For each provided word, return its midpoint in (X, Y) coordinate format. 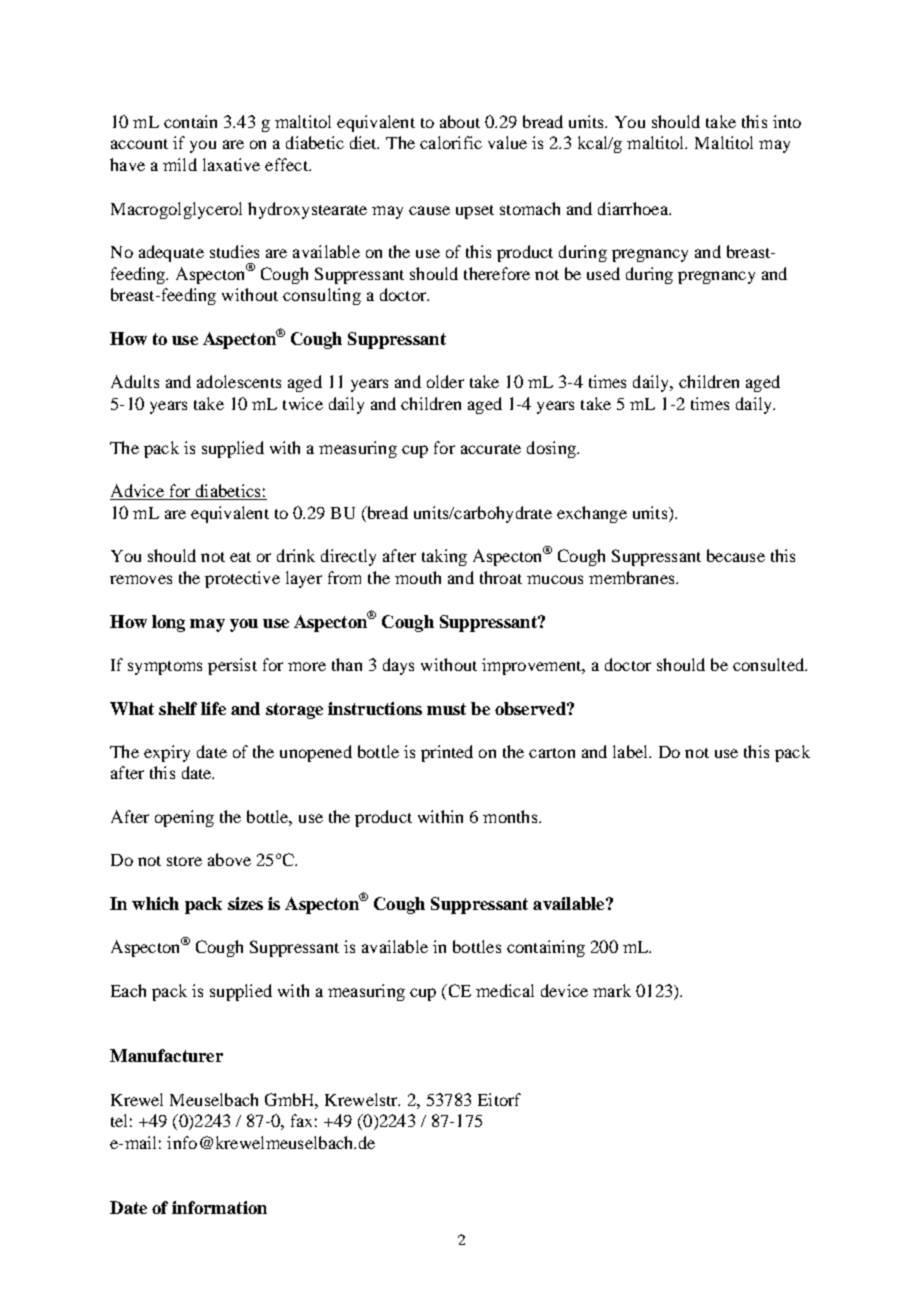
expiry (167, 753)
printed (447, 753)
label (631, 751)
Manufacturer (166, 1055)
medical (505, 990)
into (787, 121)
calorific (451, 142)
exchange (592, 514)
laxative (231, 164)
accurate (491, 449)
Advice (138, 492)
